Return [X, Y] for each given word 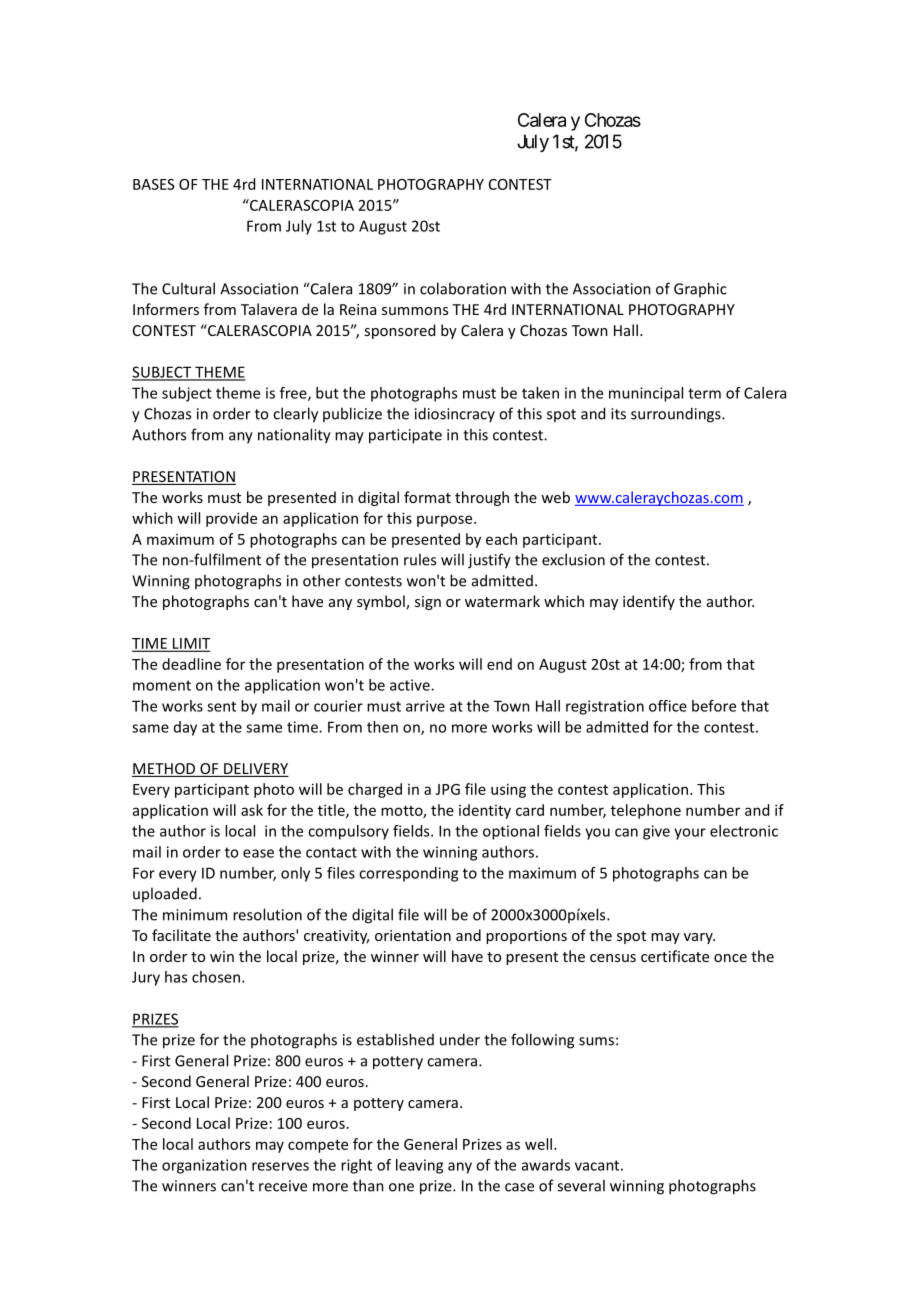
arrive [425, 706]
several [581, 1185]
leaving [419, 1166]
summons [415, 311]
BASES [153, 184]
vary [699, 938]
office [668, 706]
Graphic [700, 289]
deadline [191, 664]
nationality [294, 436]
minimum [195, 915]
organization [204, 1166]
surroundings [677, 415]
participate [405, 436]
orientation [413, 935]
